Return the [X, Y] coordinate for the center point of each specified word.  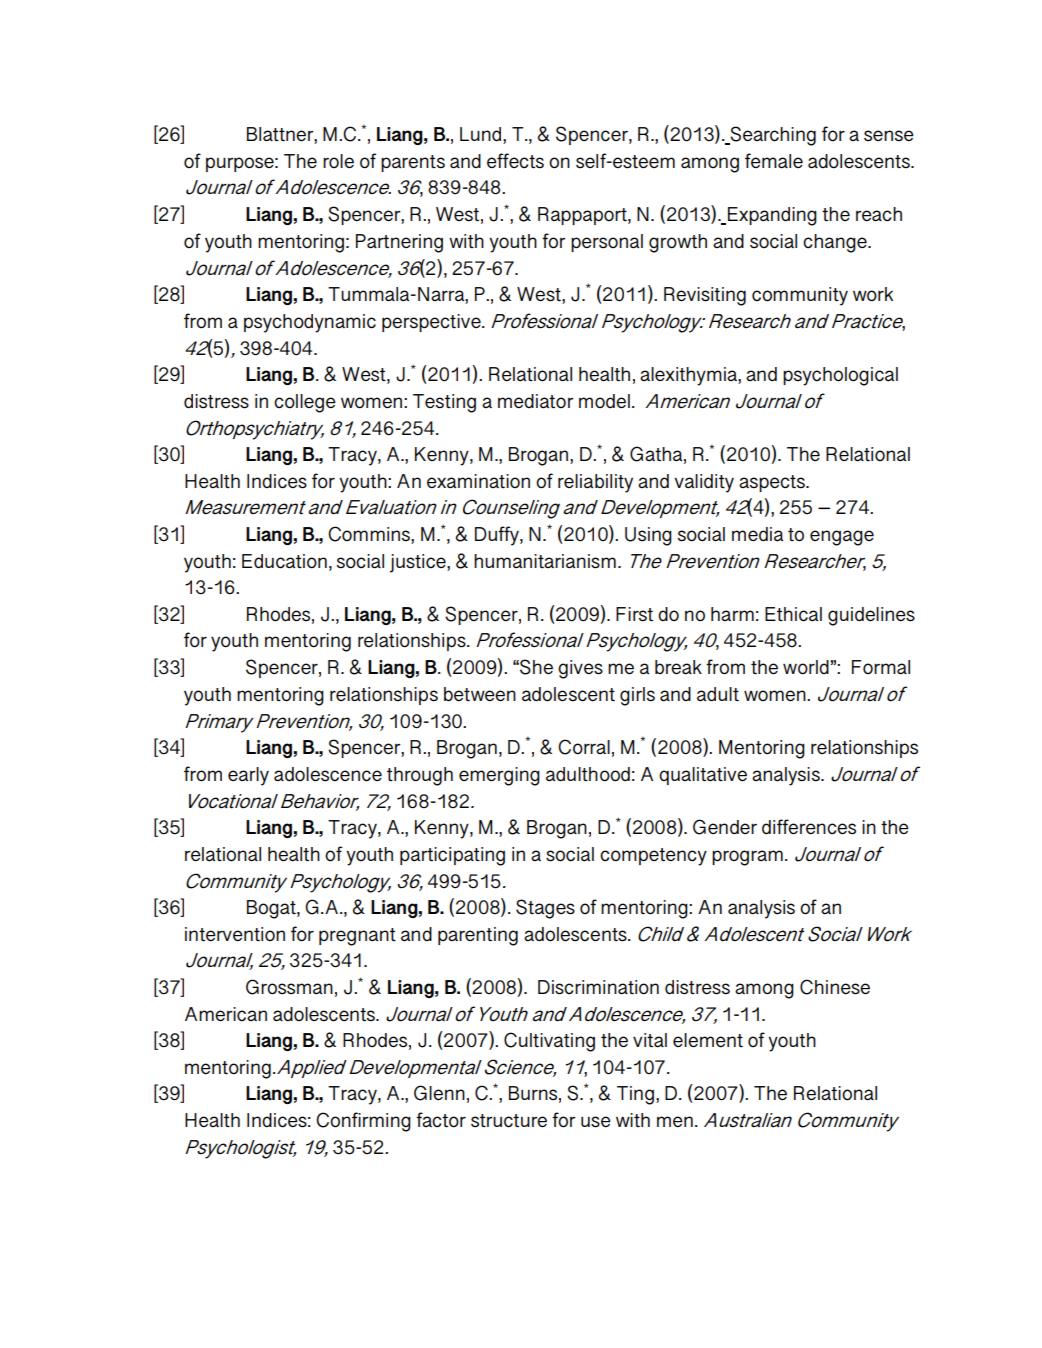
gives [580, 669]
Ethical [793, 614]
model [604, 401]
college [305, 403]
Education [284, 561]
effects [515, 161]
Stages [545, 909]
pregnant [357, 937]
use [596, 1122]
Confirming [363, 1122]
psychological [840, 376]
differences [809, 827]
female [774, 161]
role [338, 161]
